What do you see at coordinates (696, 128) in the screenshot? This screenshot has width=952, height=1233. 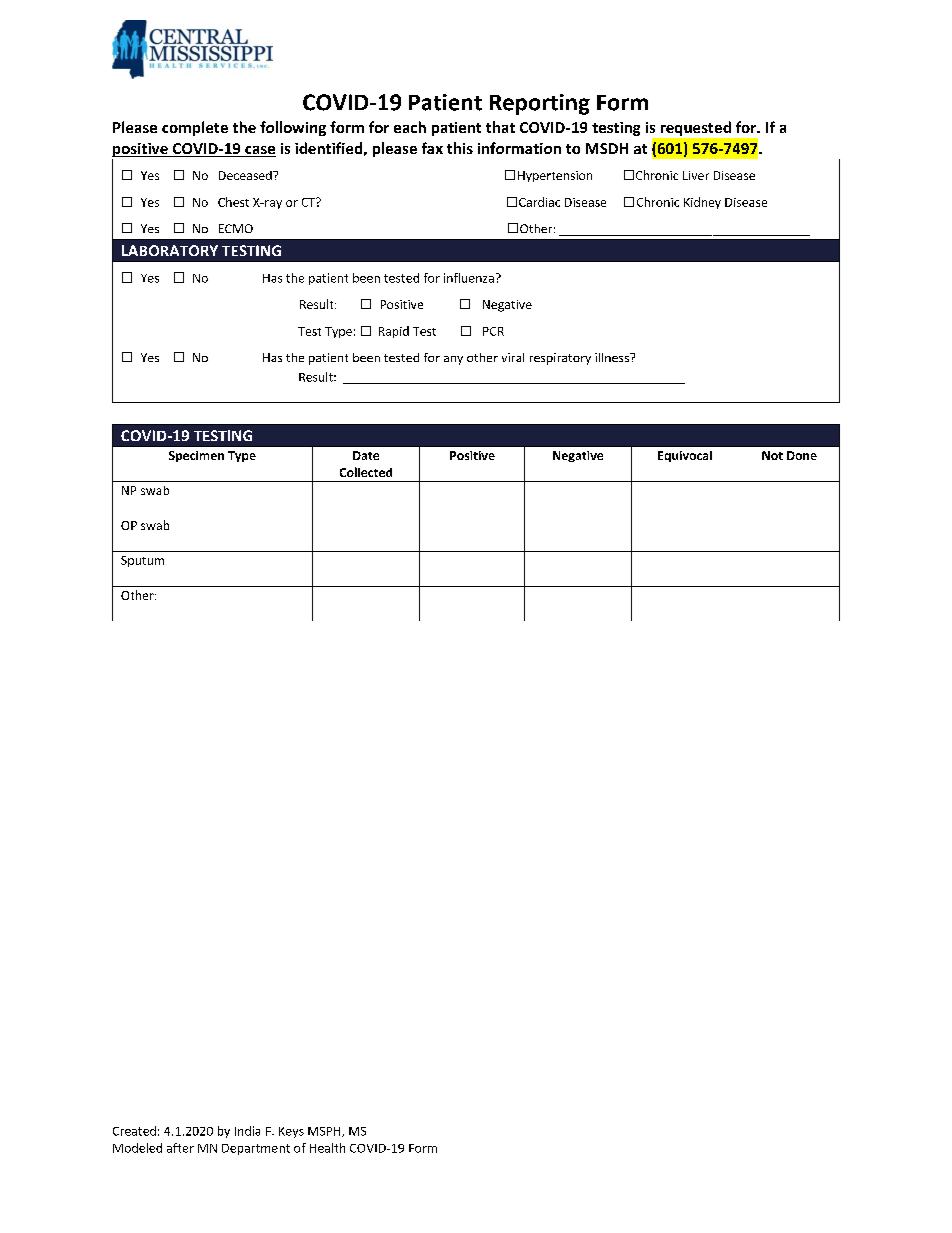 I see `requested` at bounding box center [696, 128].
